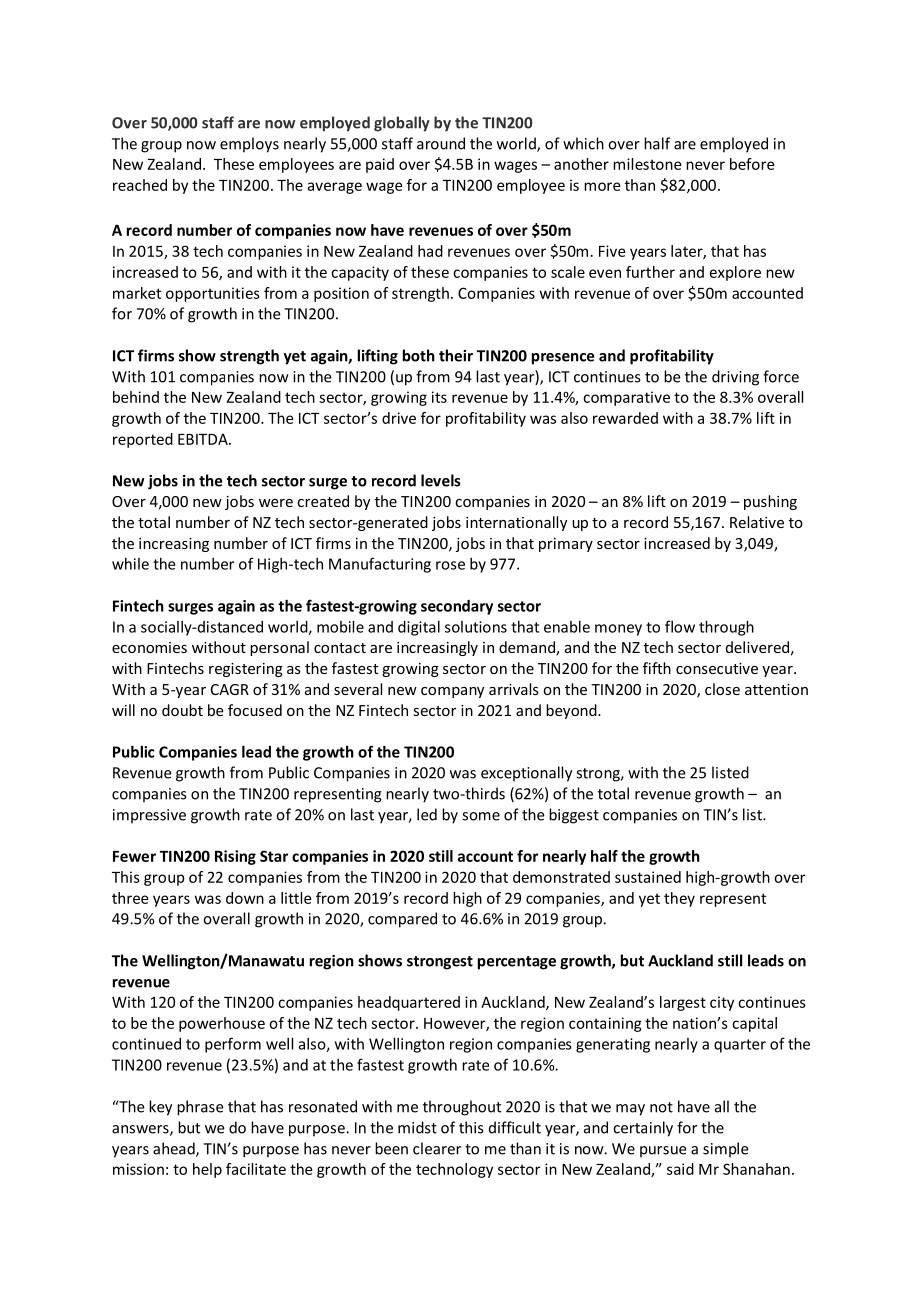 Image resolution: width=924 pixels, height=1308 pixels. Describe the element at coordinates (441, 143) in the screenshot. I see `around` at that location.
